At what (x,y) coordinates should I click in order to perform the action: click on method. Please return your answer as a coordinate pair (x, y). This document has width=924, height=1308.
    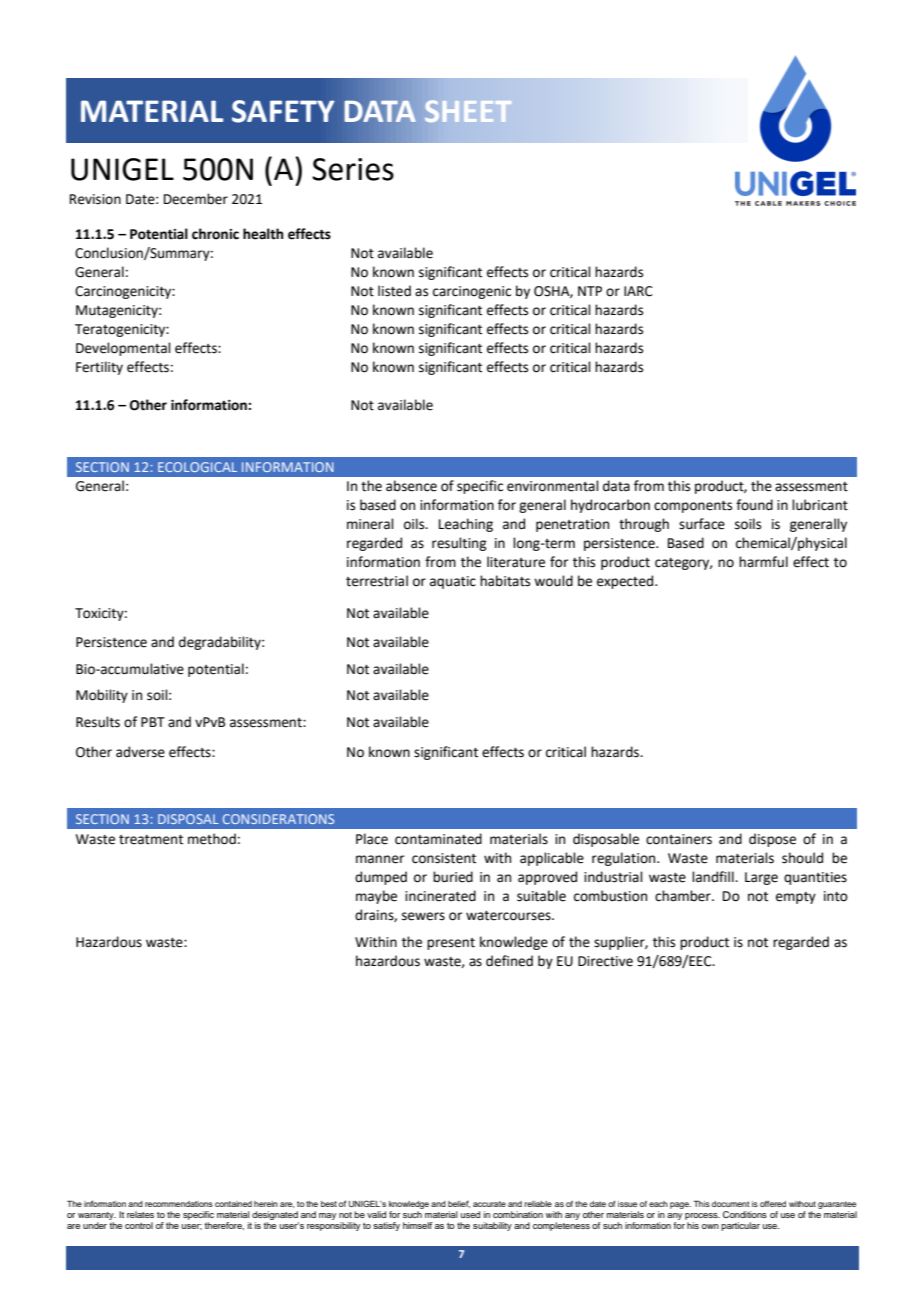
    Looking at the image, I should click on (212, 839).
